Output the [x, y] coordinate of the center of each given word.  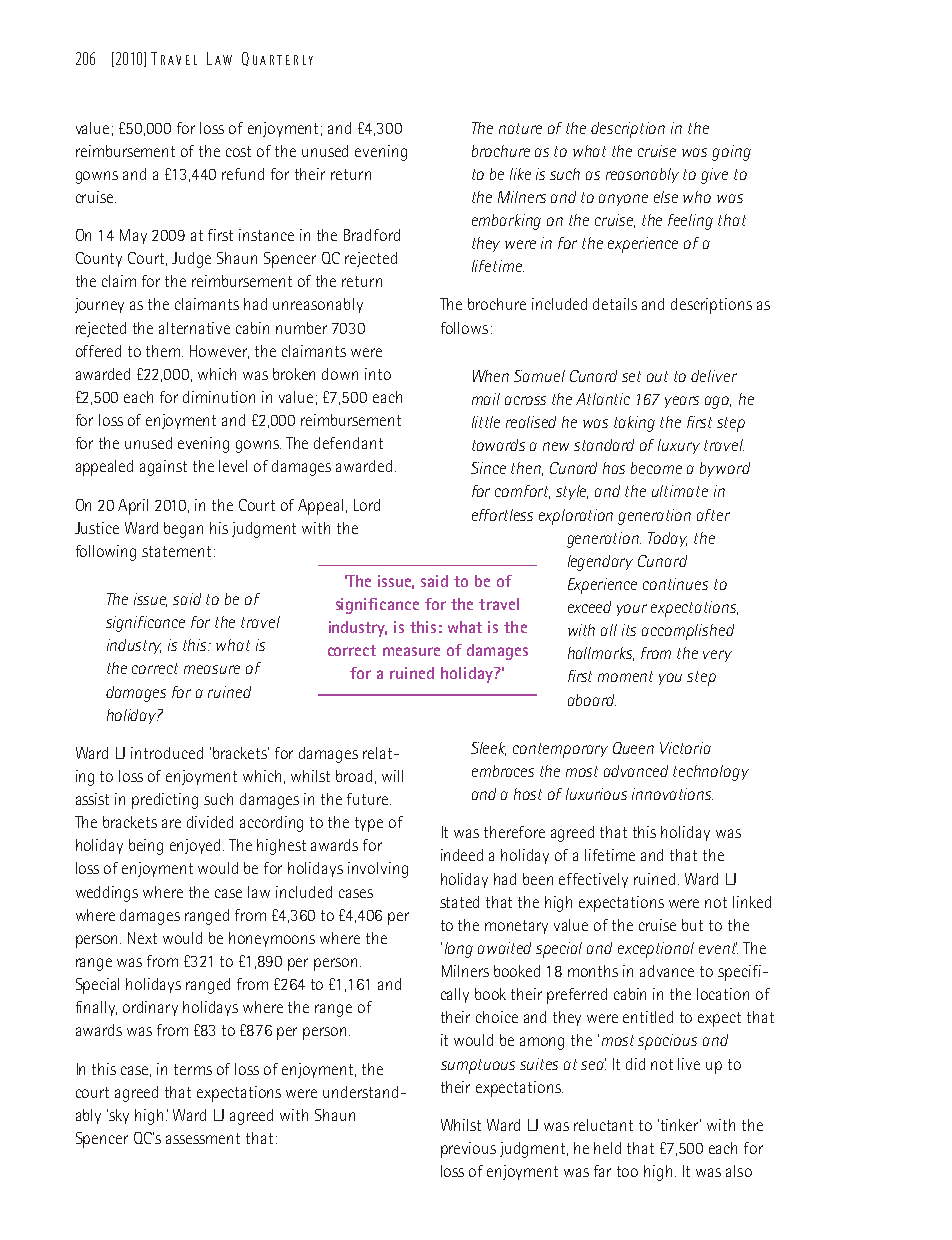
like [520, 174]
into [378, 374]
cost [238, 151]
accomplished [688, 632]
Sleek [488, 749]
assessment [203, 1138]
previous [468, 1150]
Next [142, 938]
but [692, 925]
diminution [219, 397]
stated [459, 902]
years [682, 402]
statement [176, 551]
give [714, 176]
